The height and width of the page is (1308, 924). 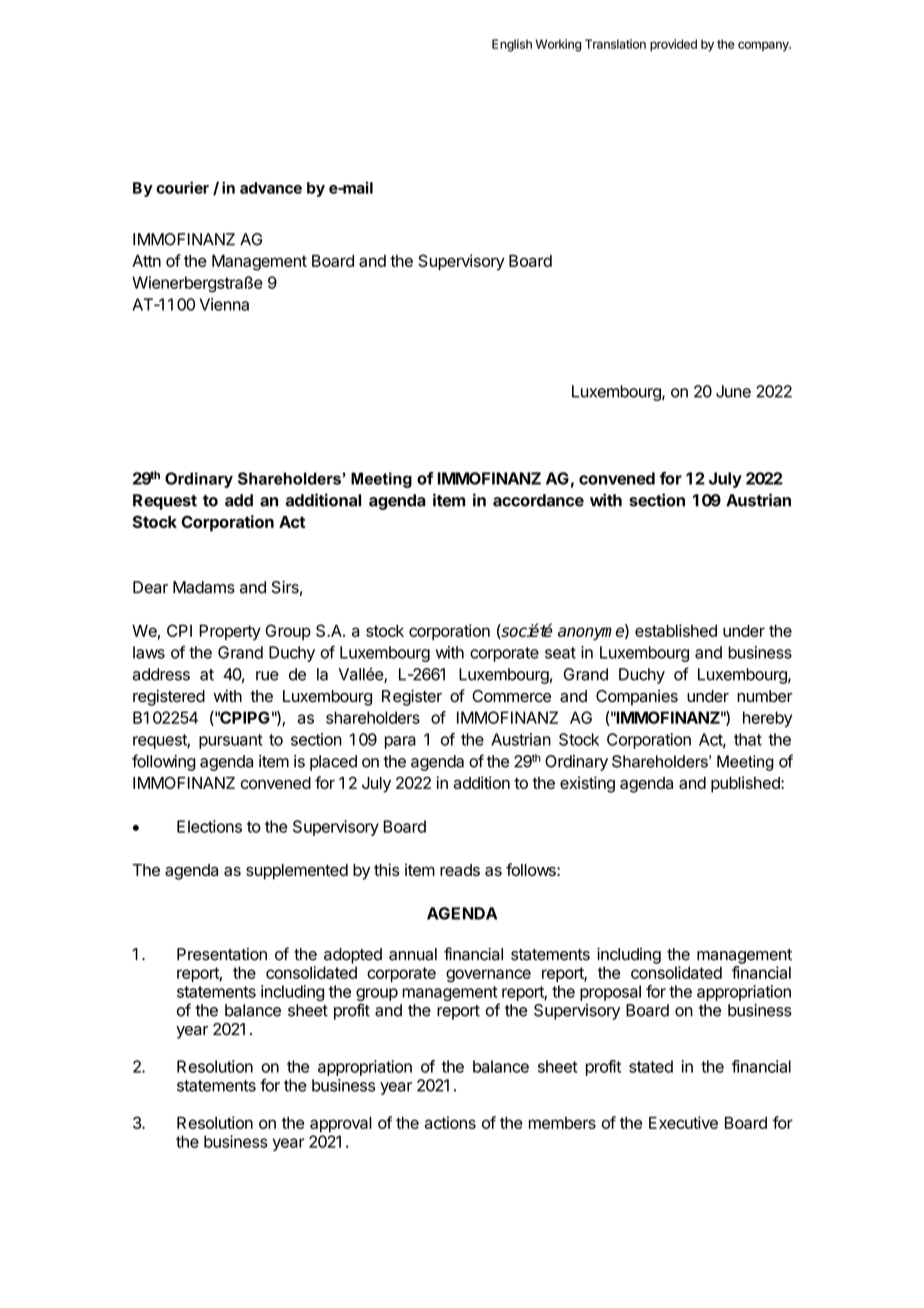 I want to click on Vienna, so click(x=224, y=304).
